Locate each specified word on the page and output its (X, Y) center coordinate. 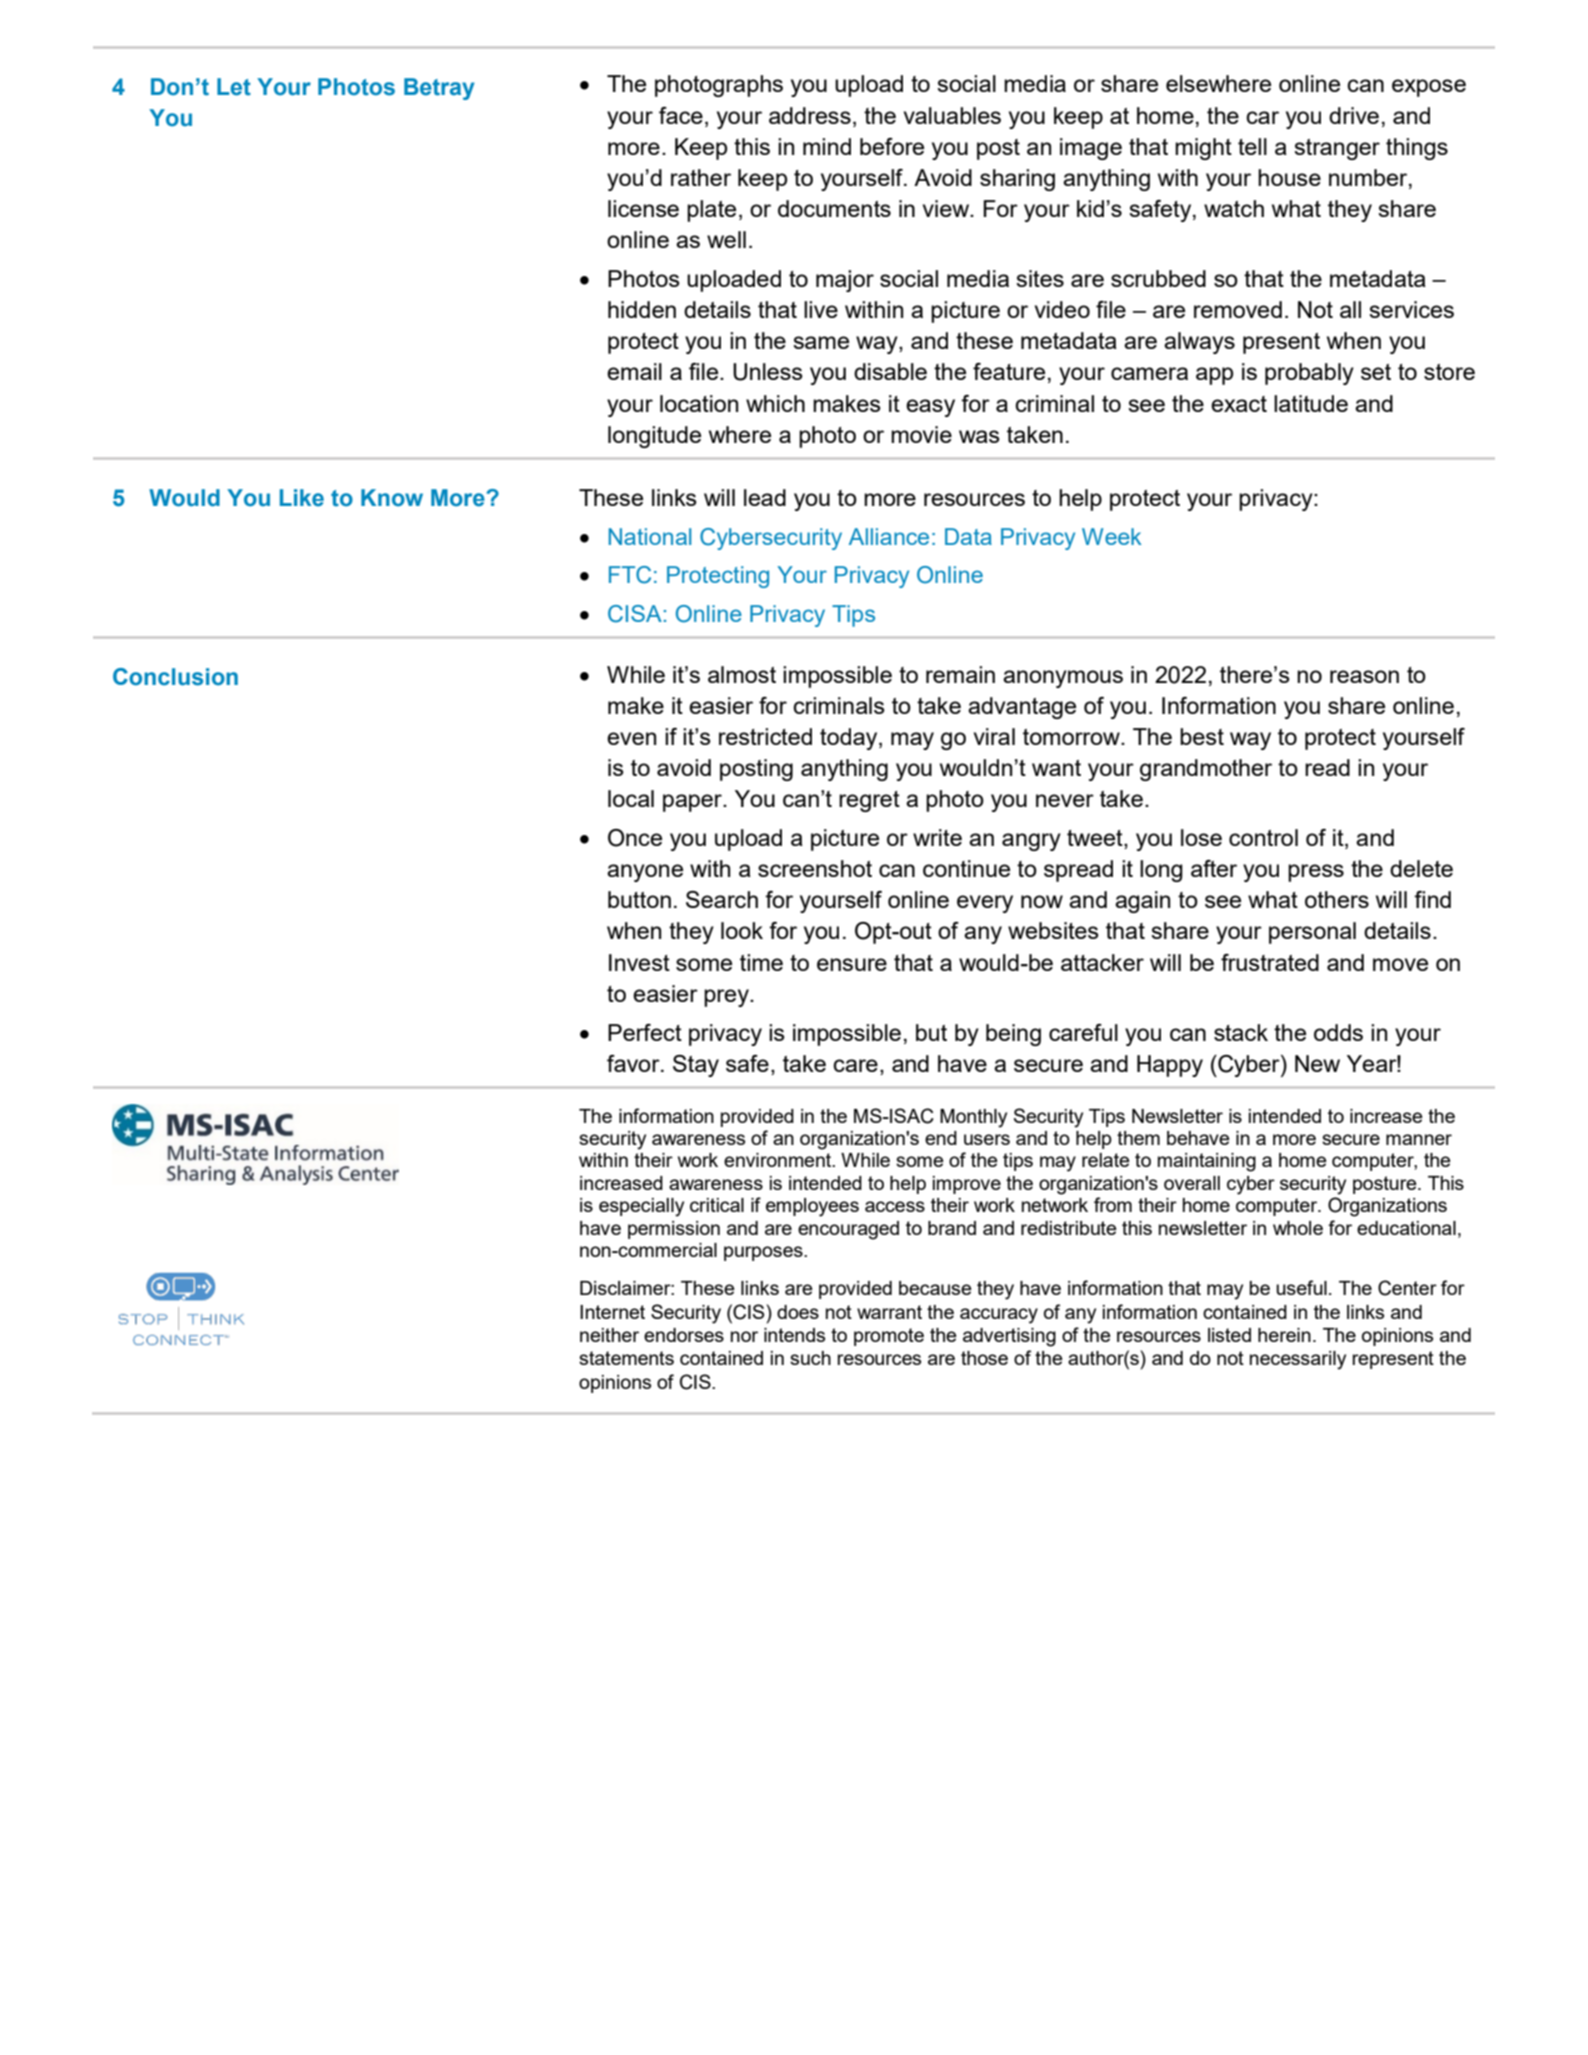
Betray (439, 89)
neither (609, 1335)
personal (1312, 933)
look (742, 930)
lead (765, 497)
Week (1112, 536)
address (810, 115)
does (798, 1312)
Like (302, 498)
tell (1252, 146)
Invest (639, 962)
